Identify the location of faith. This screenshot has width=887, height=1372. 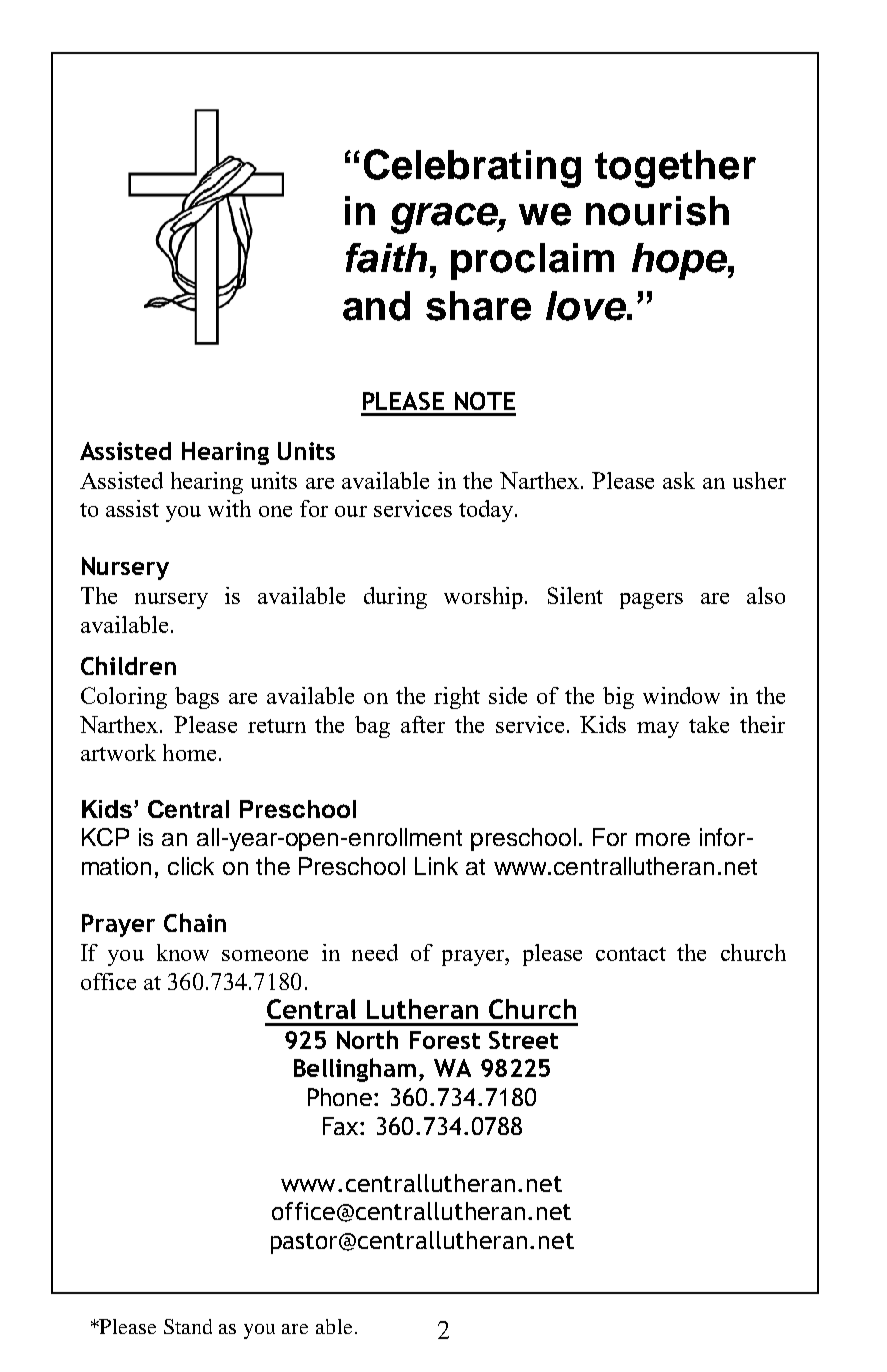
(386, 258).
